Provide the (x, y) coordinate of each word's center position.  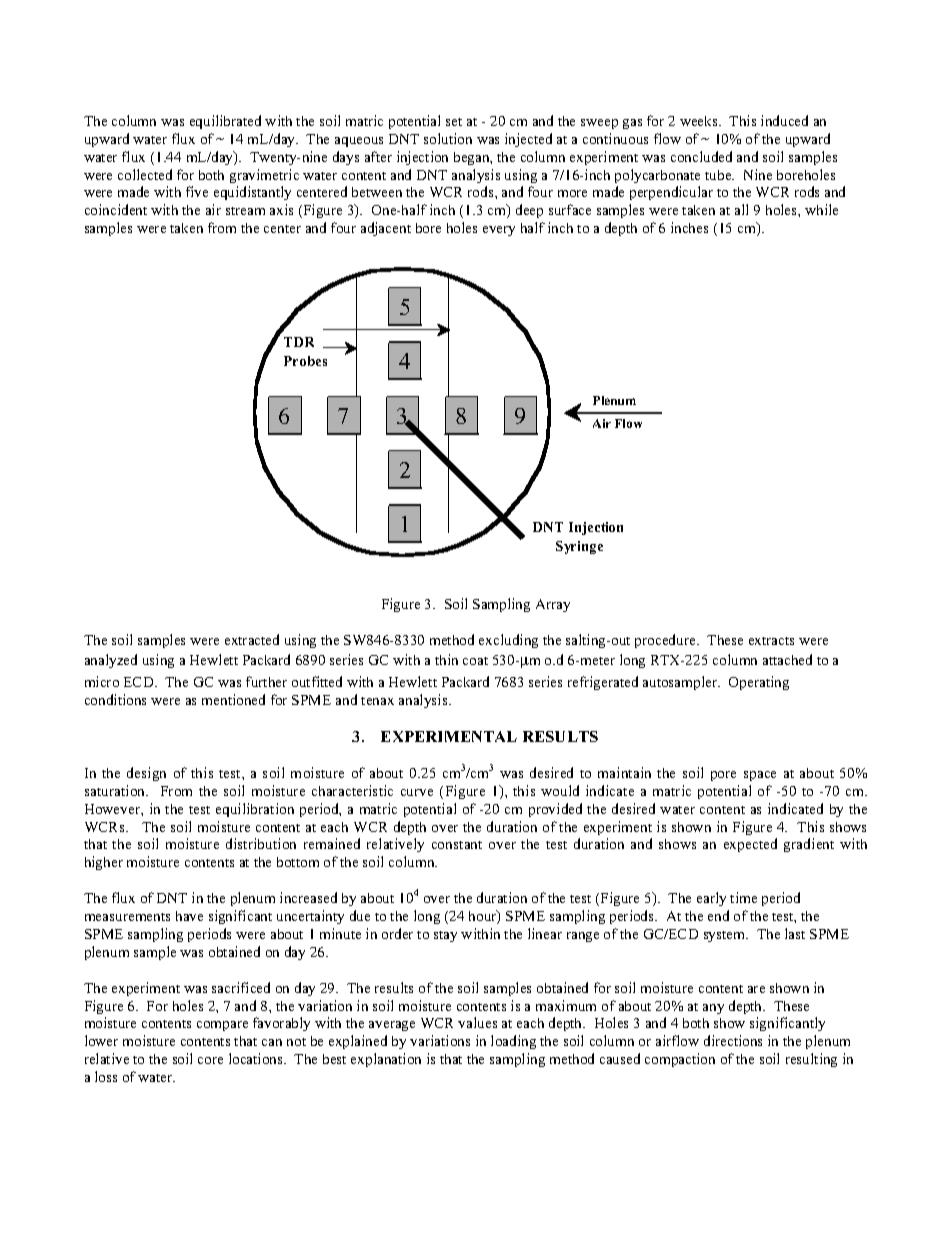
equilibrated (225, 122)
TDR (299, 342)
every (499, 231)
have (189, 916)
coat (475, 661)
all (741, 209)
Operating (759, 683)
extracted (252, 639)
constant (457, 845)
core (210, 1060)
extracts (771, 641)
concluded (701, 156)
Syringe (579, 547)
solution (448, 138)
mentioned (233, 699)
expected (750, 845)
